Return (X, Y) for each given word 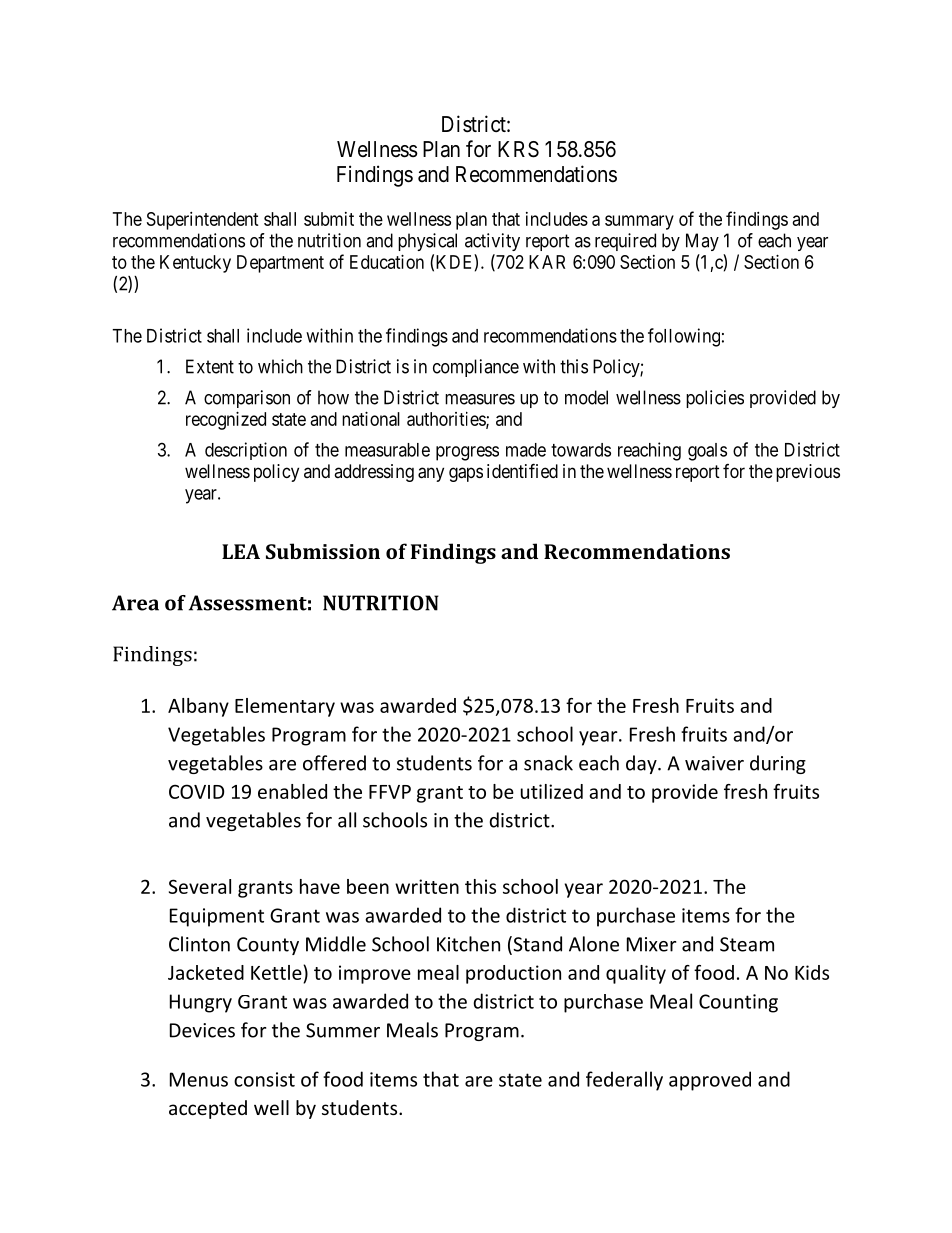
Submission (323, 551)
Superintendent (203, 221)
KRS (518, 149)
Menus (199, 1079)
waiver (714, 763)
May (702, 242)
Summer (343, 1030)
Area (135, 603)
